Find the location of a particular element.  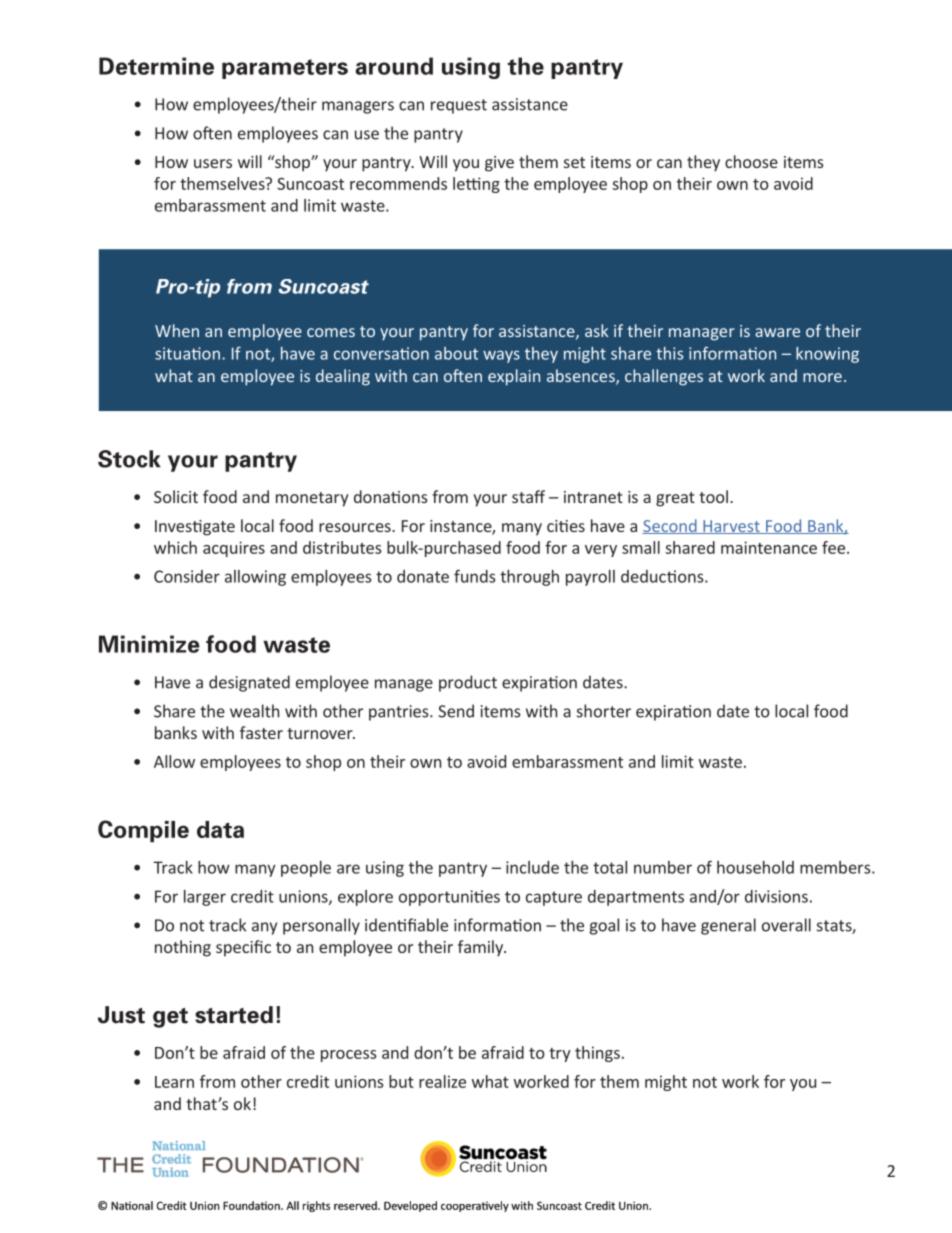

faster is located at coordinates (261, 732).
